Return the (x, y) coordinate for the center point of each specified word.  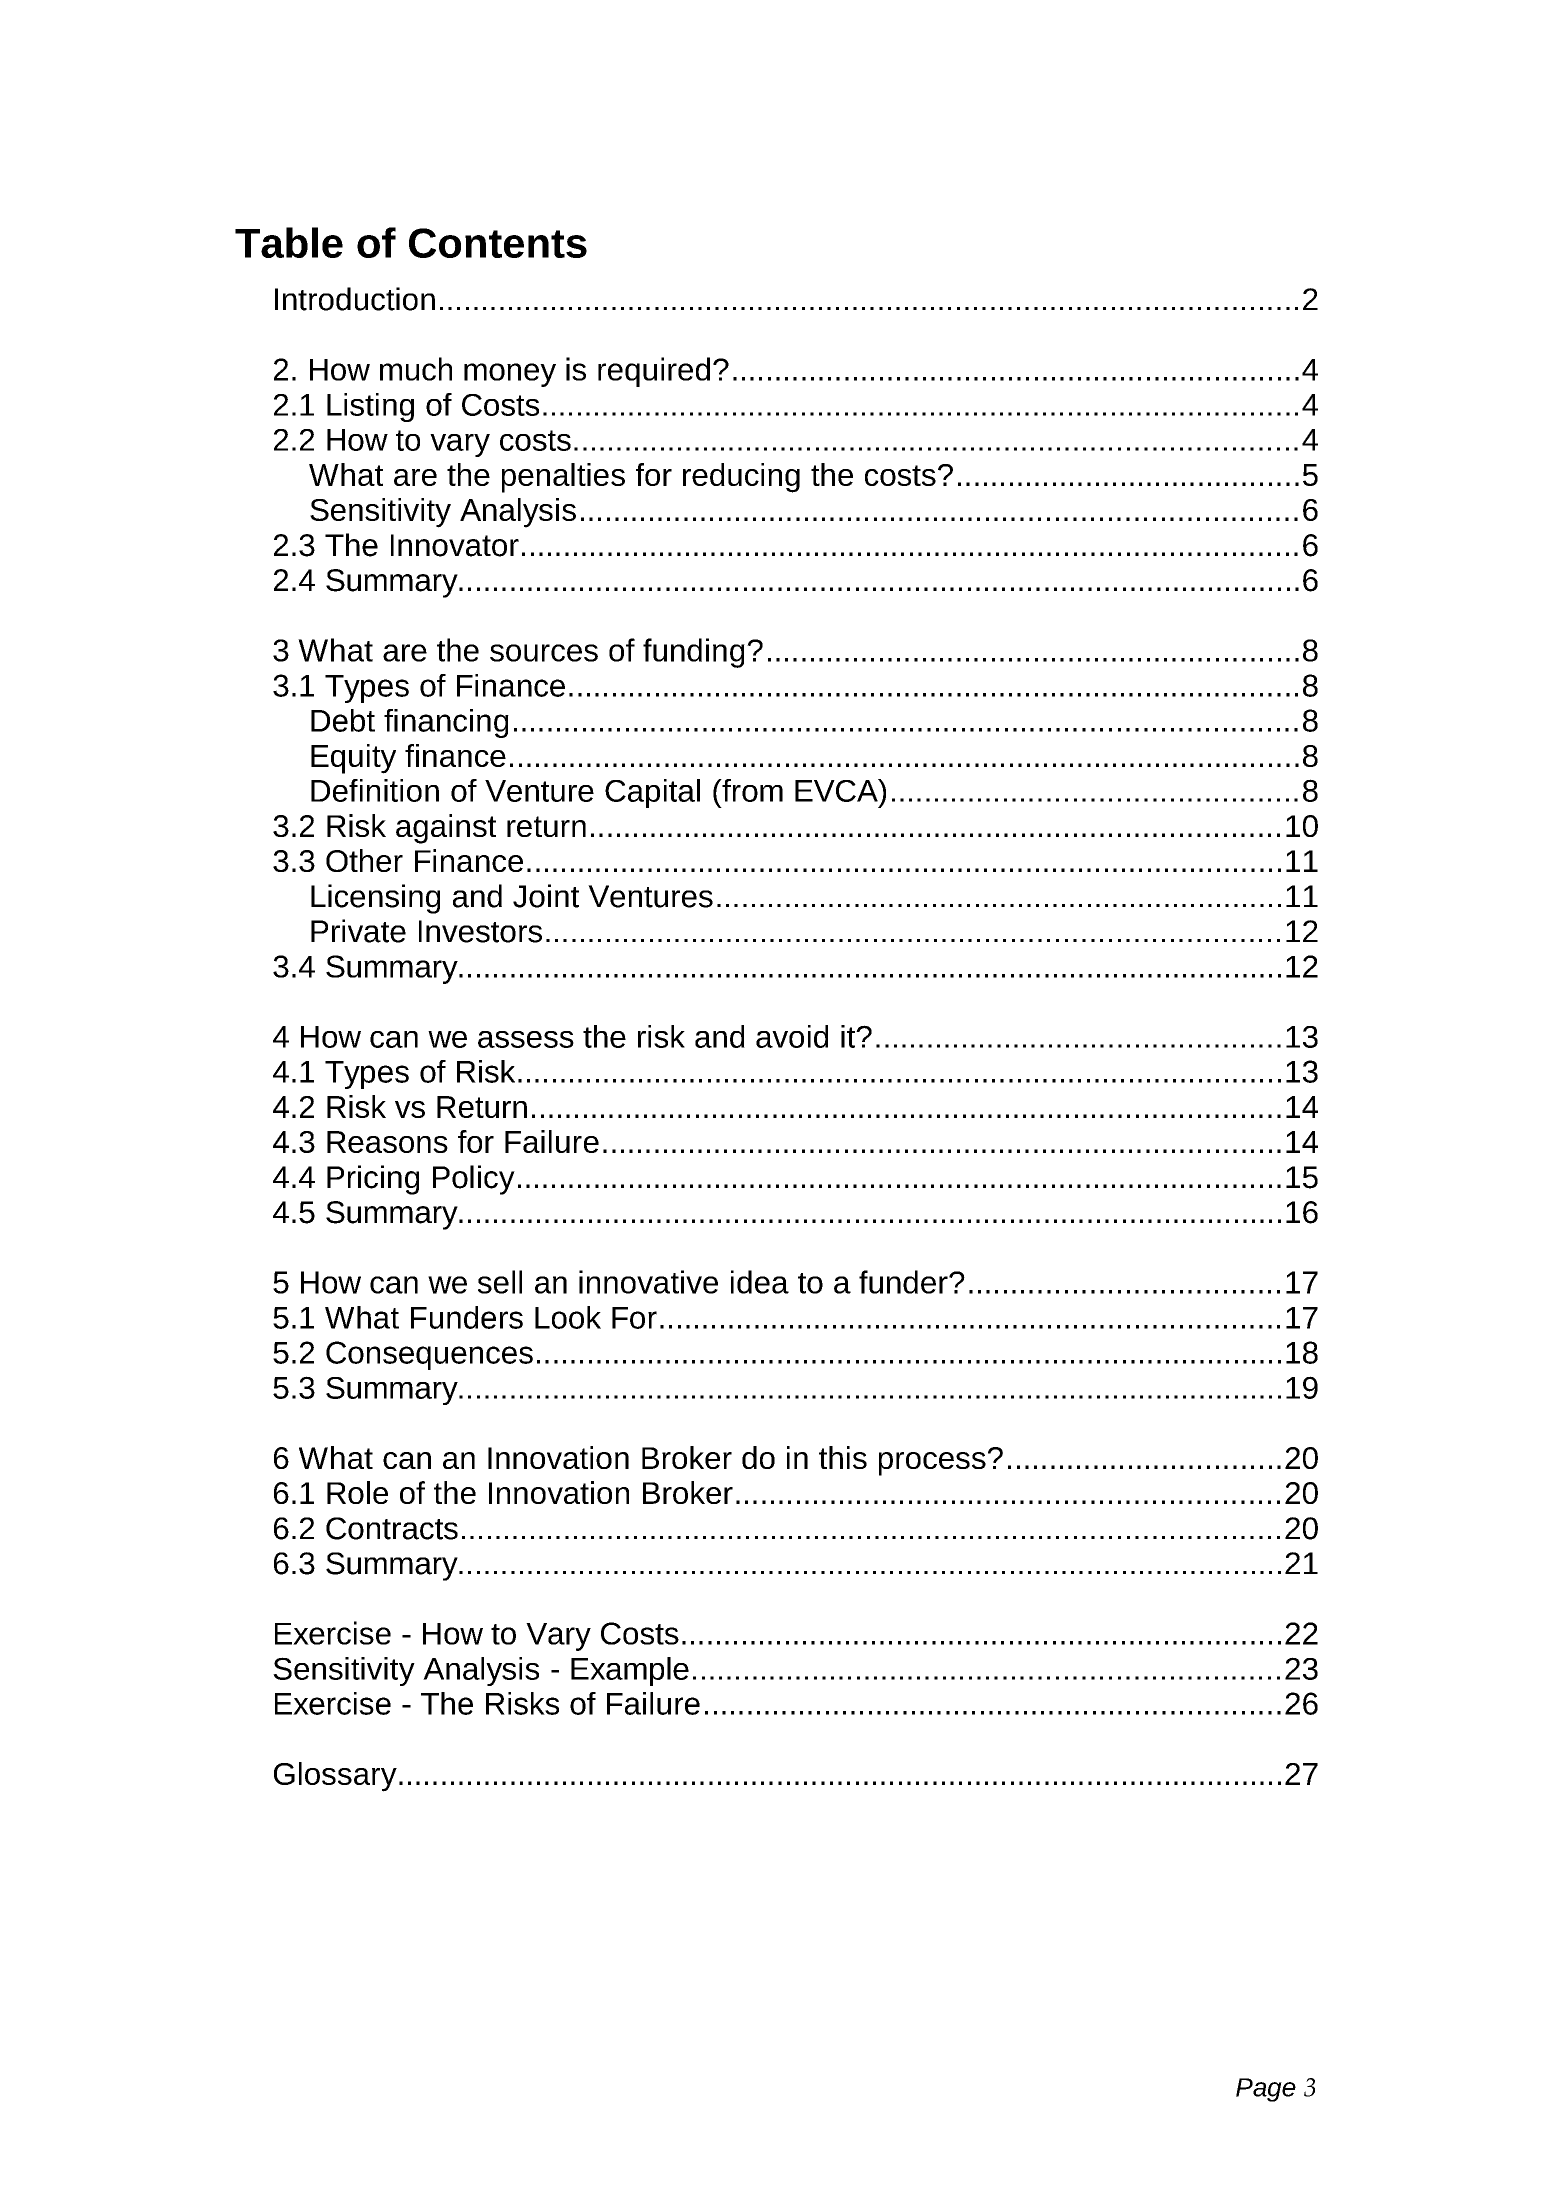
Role (357, 1492)
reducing (741, 478)
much (416, 369)
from (751, 790)
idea (760, 1282)
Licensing (375, 899)
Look (568, 1317)
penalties (563, 478)
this (843, 1457)
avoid (792, 1036)
